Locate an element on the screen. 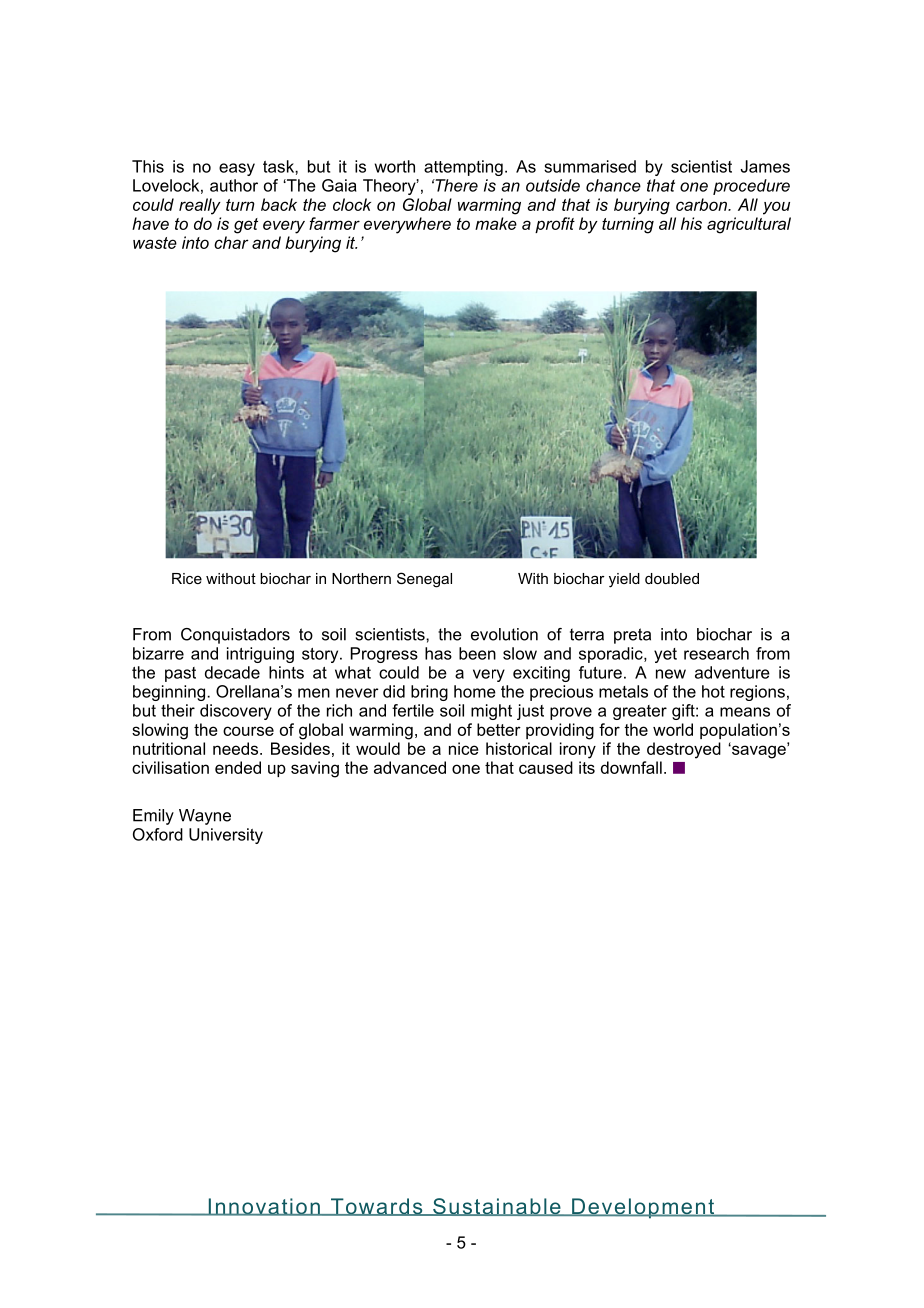  carbon is located at coordinates (703, 204).
